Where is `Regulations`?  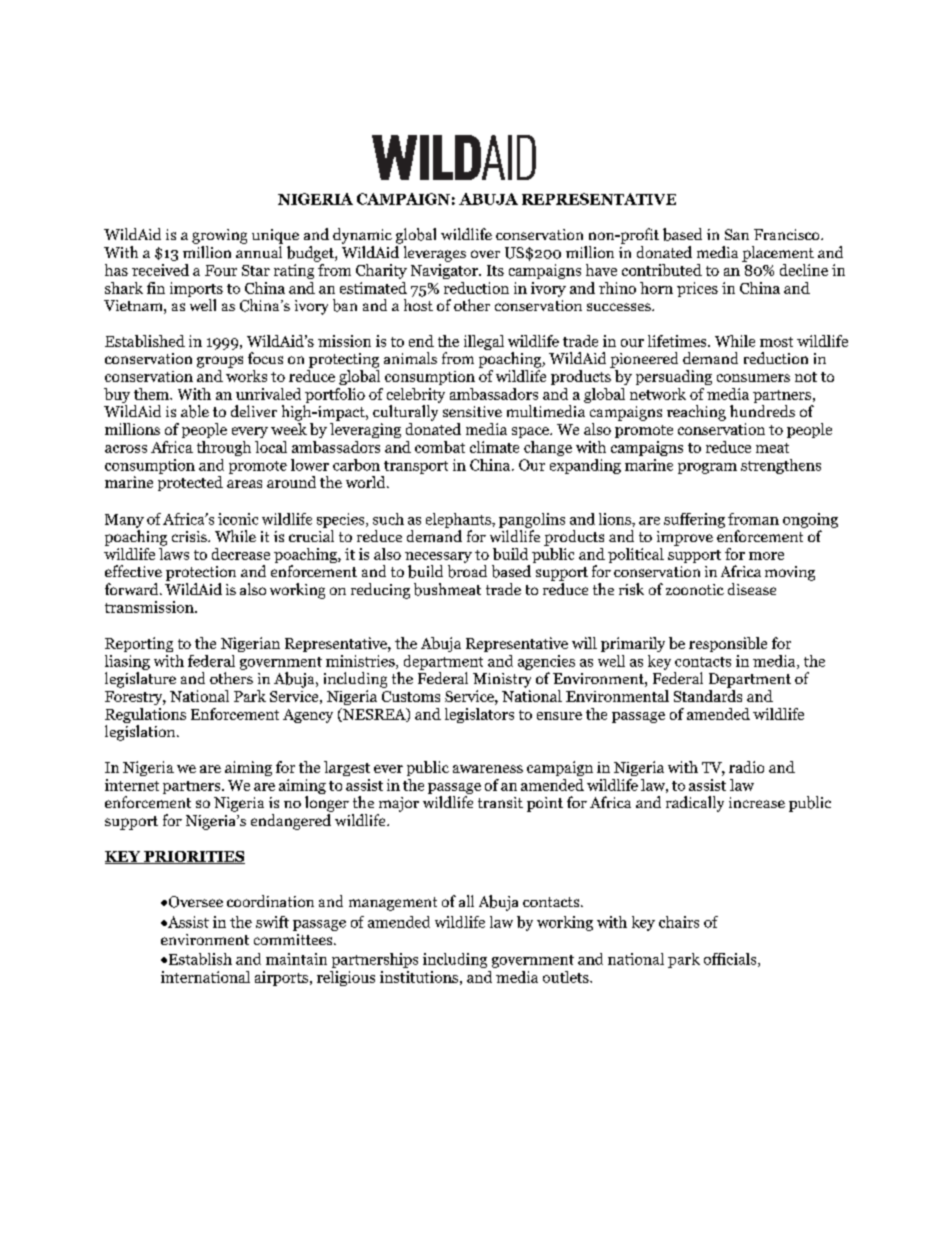
Regulations is located at coordinates (145, 717).
